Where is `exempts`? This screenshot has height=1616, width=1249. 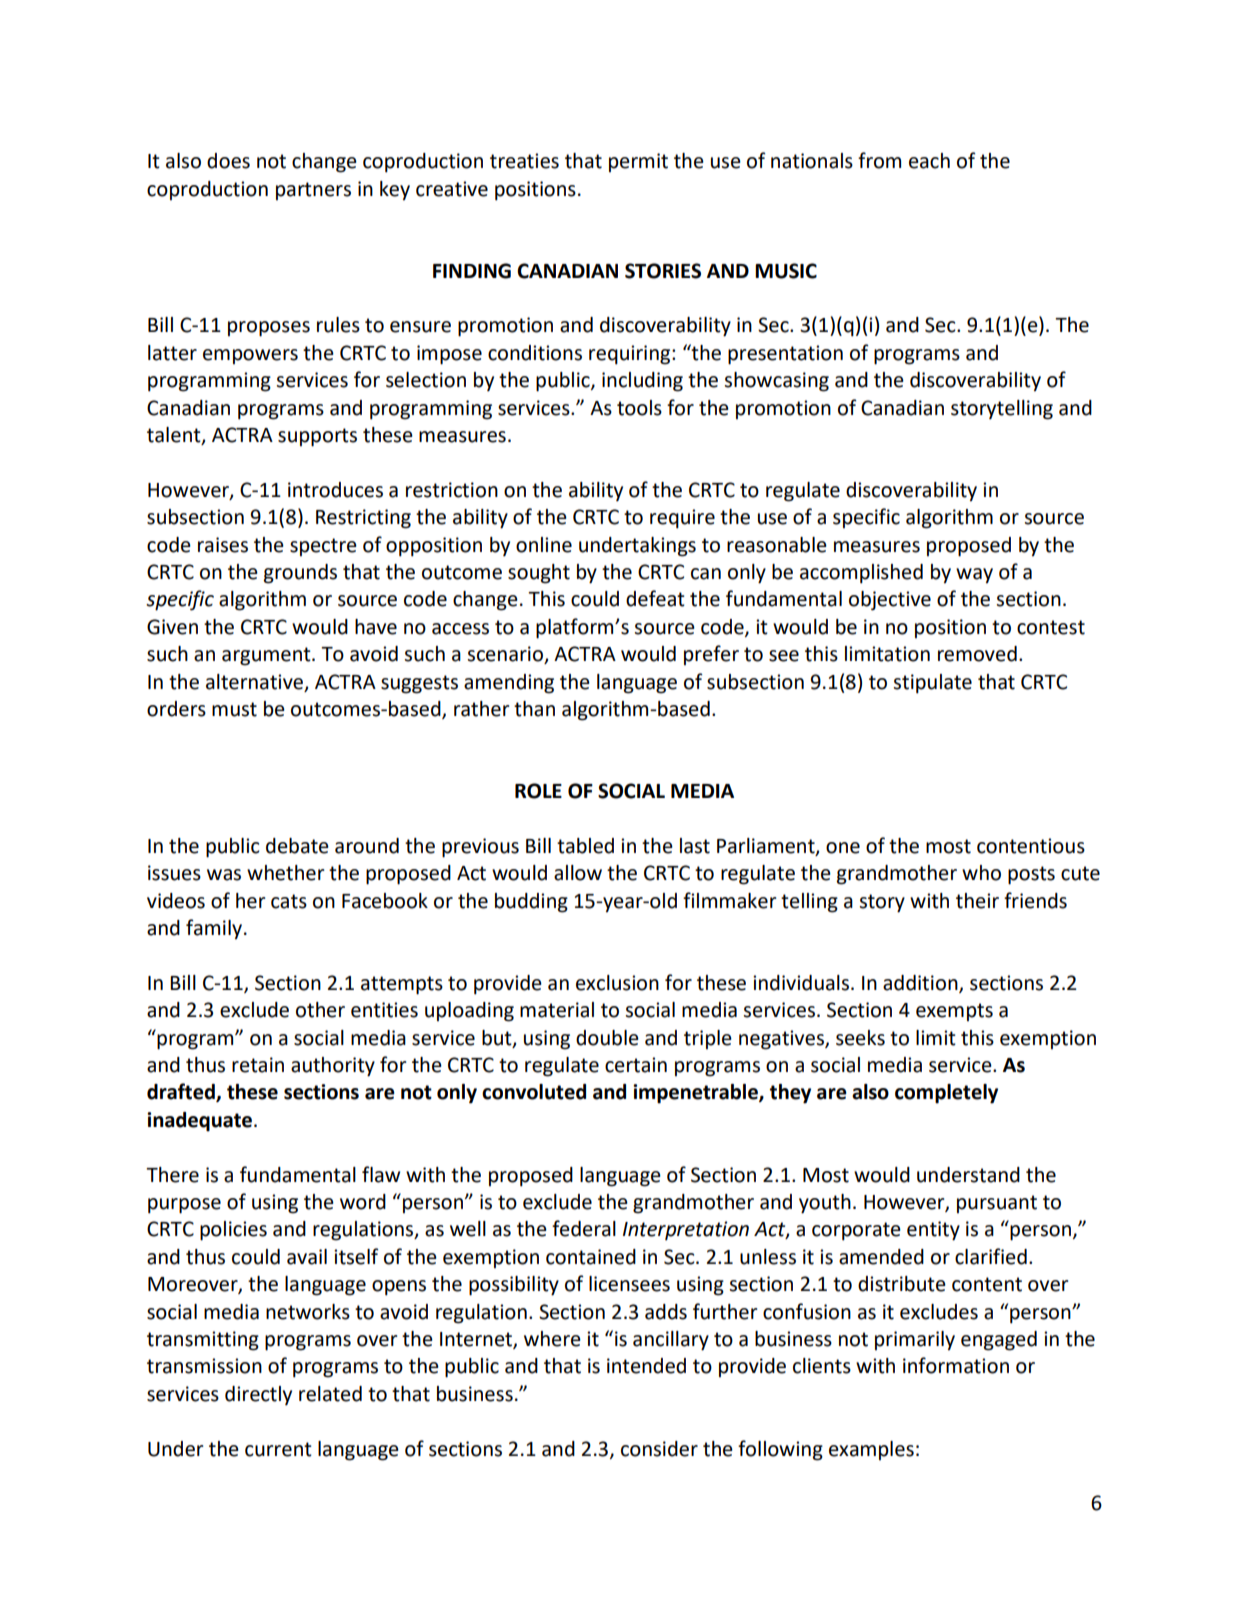 exempts is located at coordinates (954, 1012).
